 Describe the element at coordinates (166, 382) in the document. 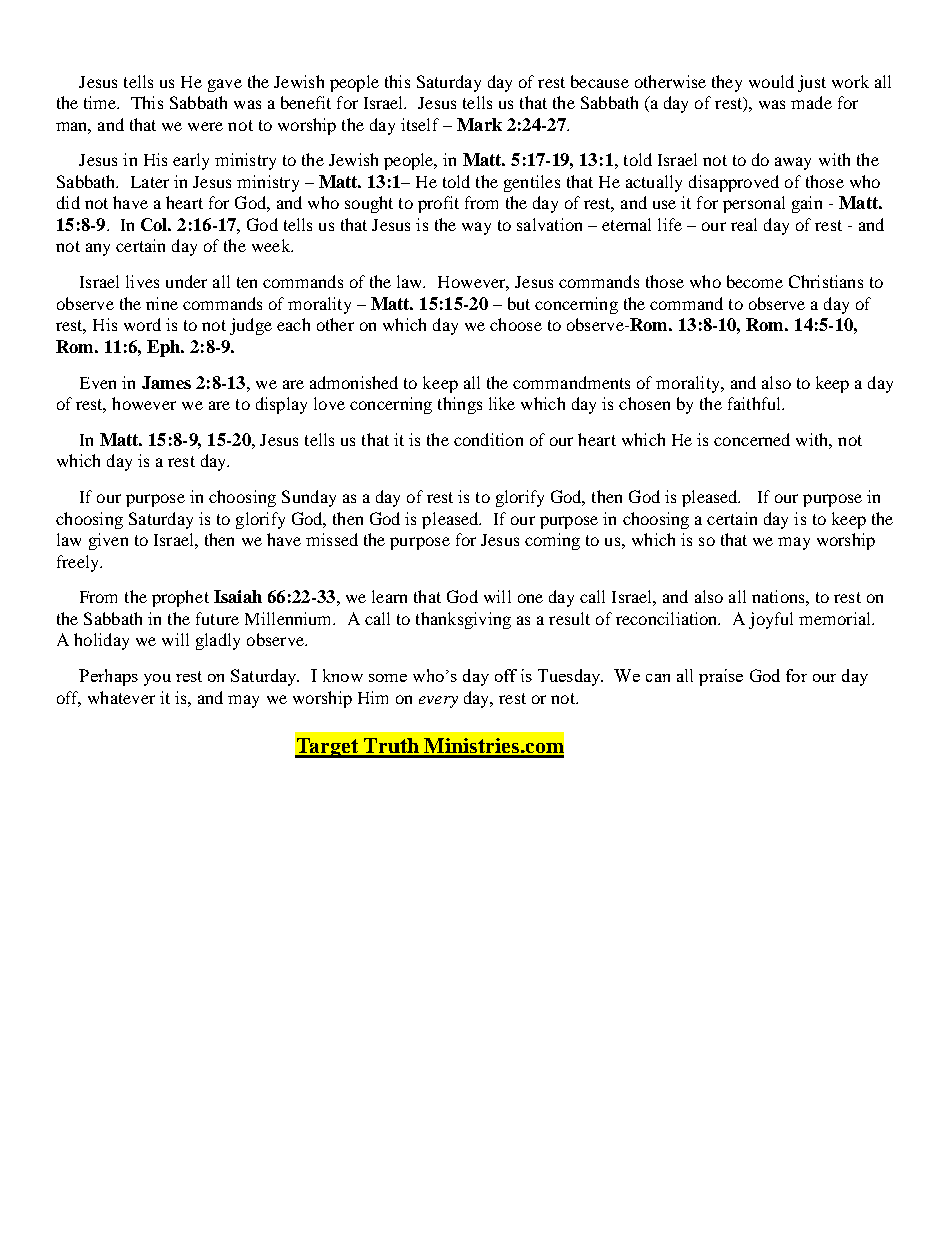

I see `James` at that location.
